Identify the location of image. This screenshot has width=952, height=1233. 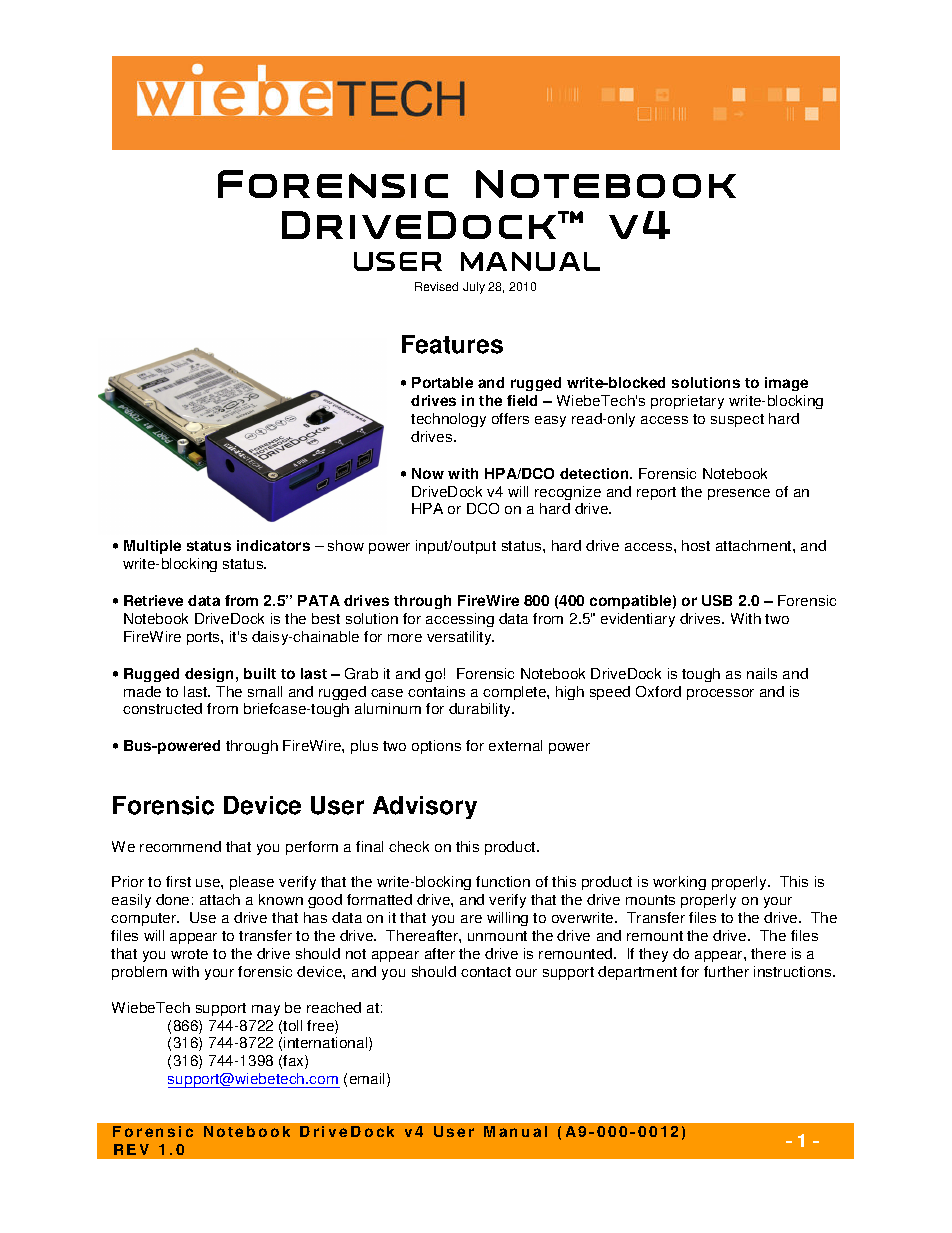
(786, 384).
